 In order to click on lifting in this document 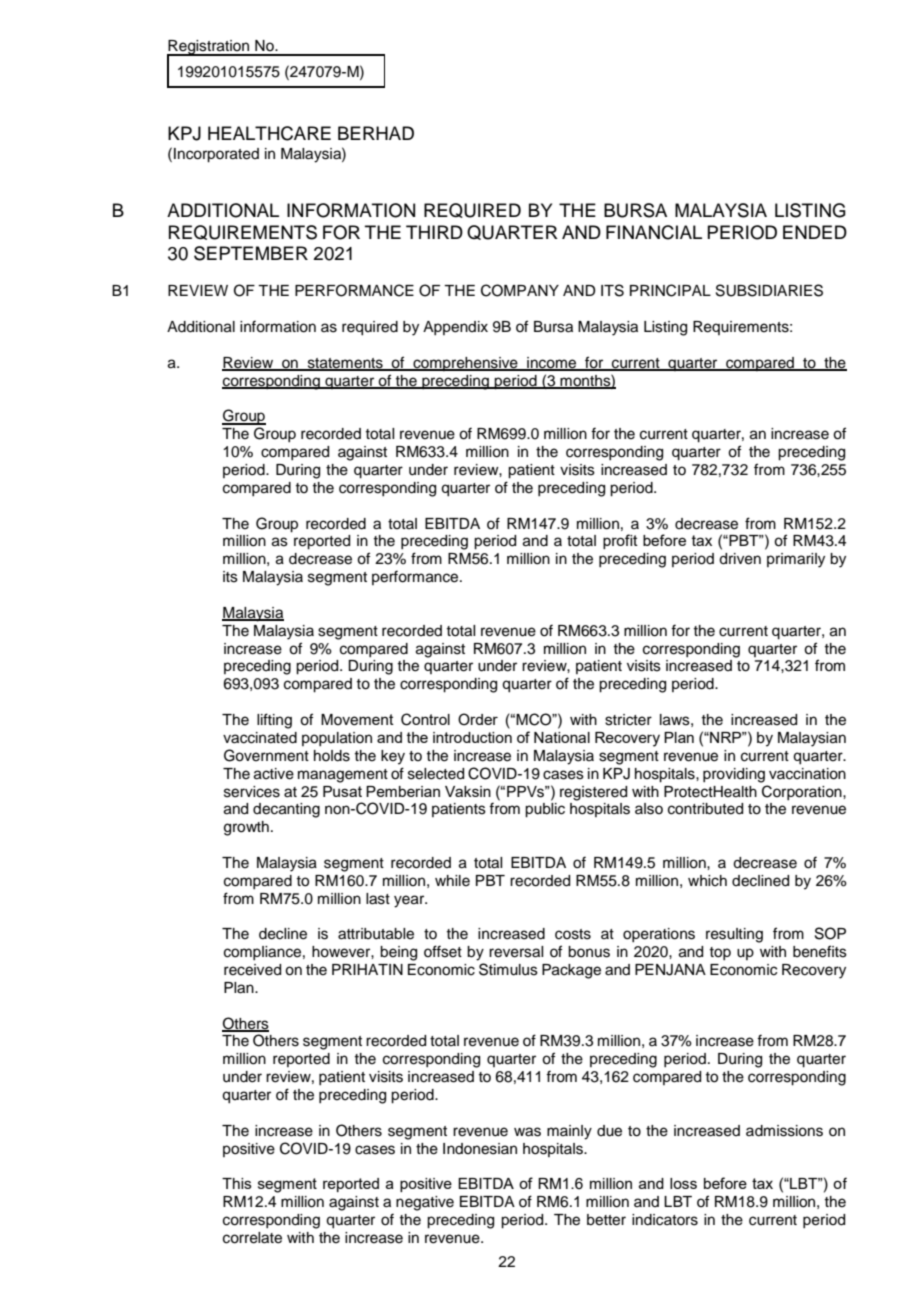, I will do `click(274, 721)`.
